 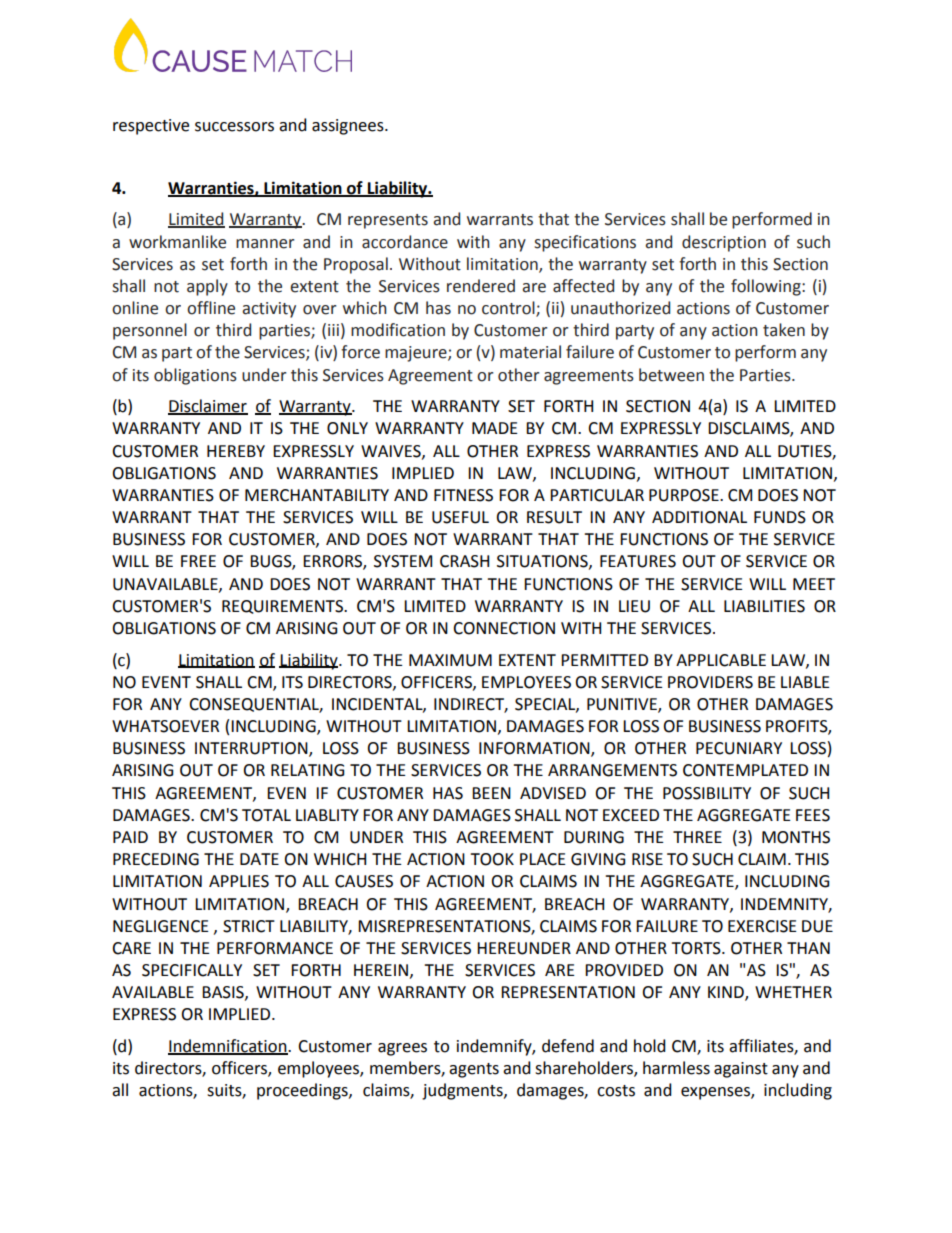 What do you see at coordinates (234, 127) in the screenshot?
I see `successors` at bounding box center [234, 127].
